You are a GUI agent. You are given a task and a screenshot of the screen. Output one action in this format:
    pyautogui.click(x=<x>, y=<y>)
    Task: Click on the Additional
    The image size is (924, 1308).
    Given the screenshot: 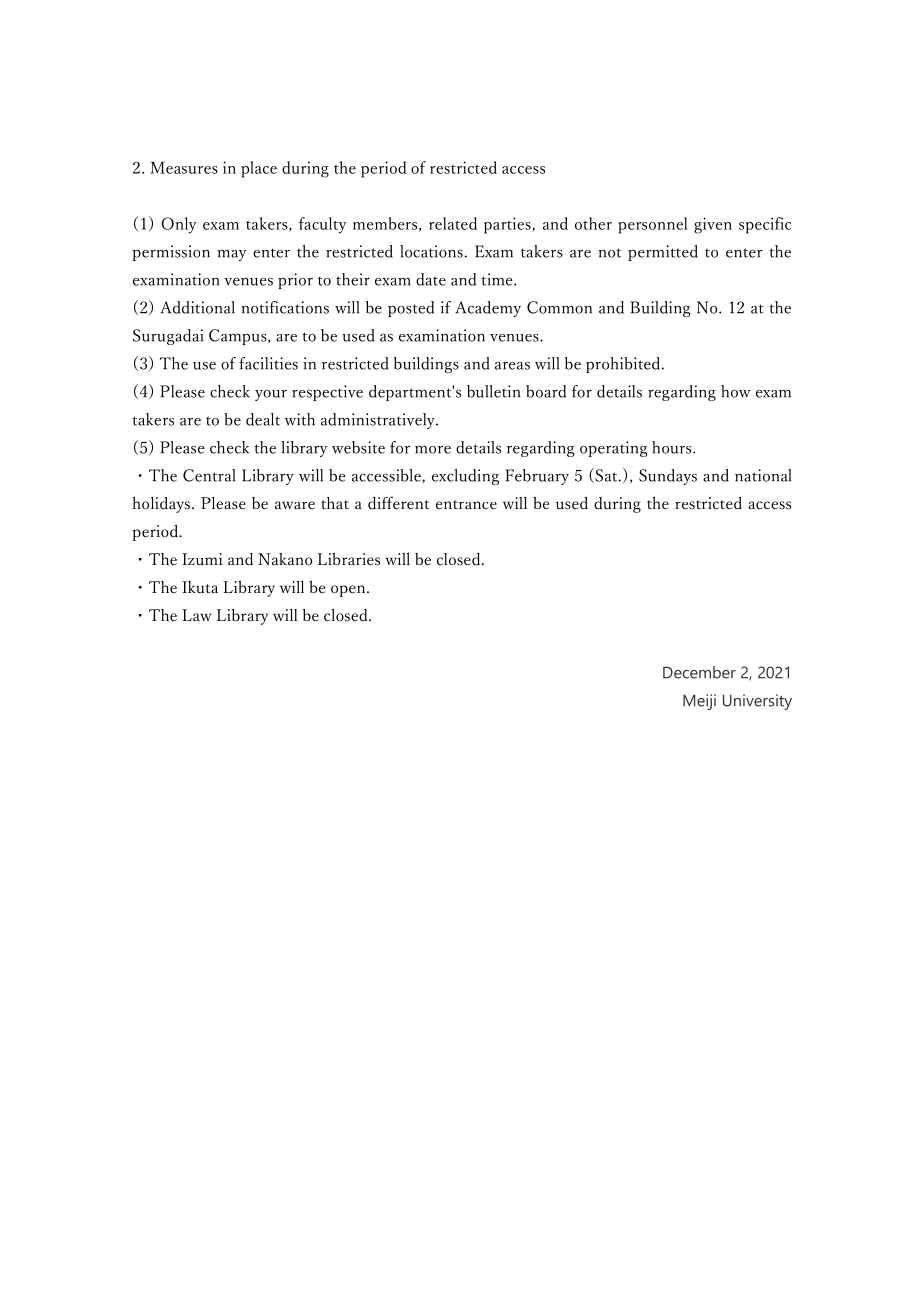 What is the action you would take?
    pyautogui.click(x=198, y=307)
